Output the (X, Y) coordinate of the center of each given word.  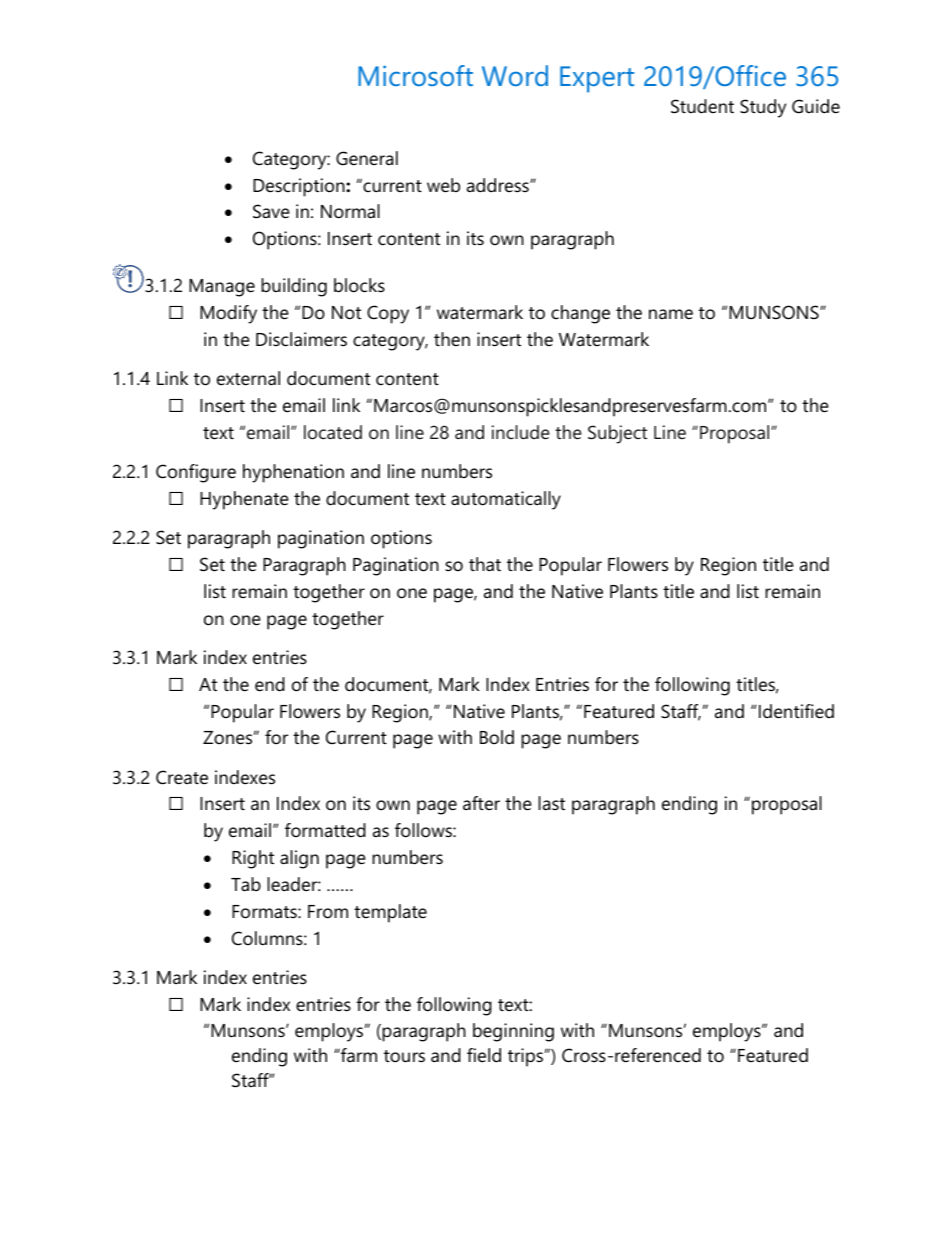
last (551, 803)
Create (182, 777)
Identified (796, 711)
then (452, 339)
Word (515, 75)
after (481, 803)
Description (300, 187)
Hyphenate (244, 500)
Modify (228, 314)
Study (763, 108)
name (671, 314)
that (485, 564)
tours (404, 1056)
